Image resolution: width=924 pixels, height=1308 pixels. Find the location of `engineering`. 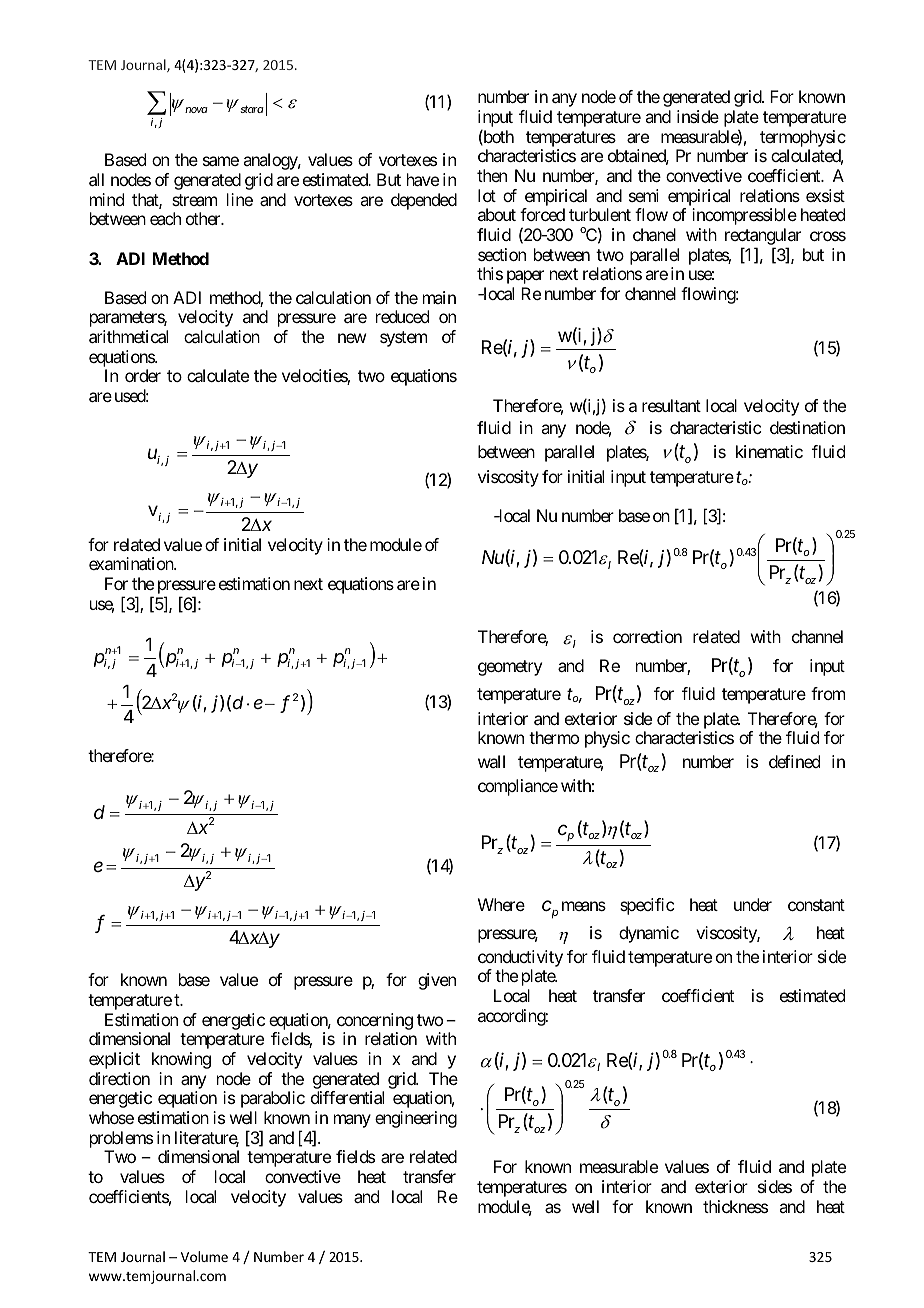

engineering is located at coordinates (416, 1119).
